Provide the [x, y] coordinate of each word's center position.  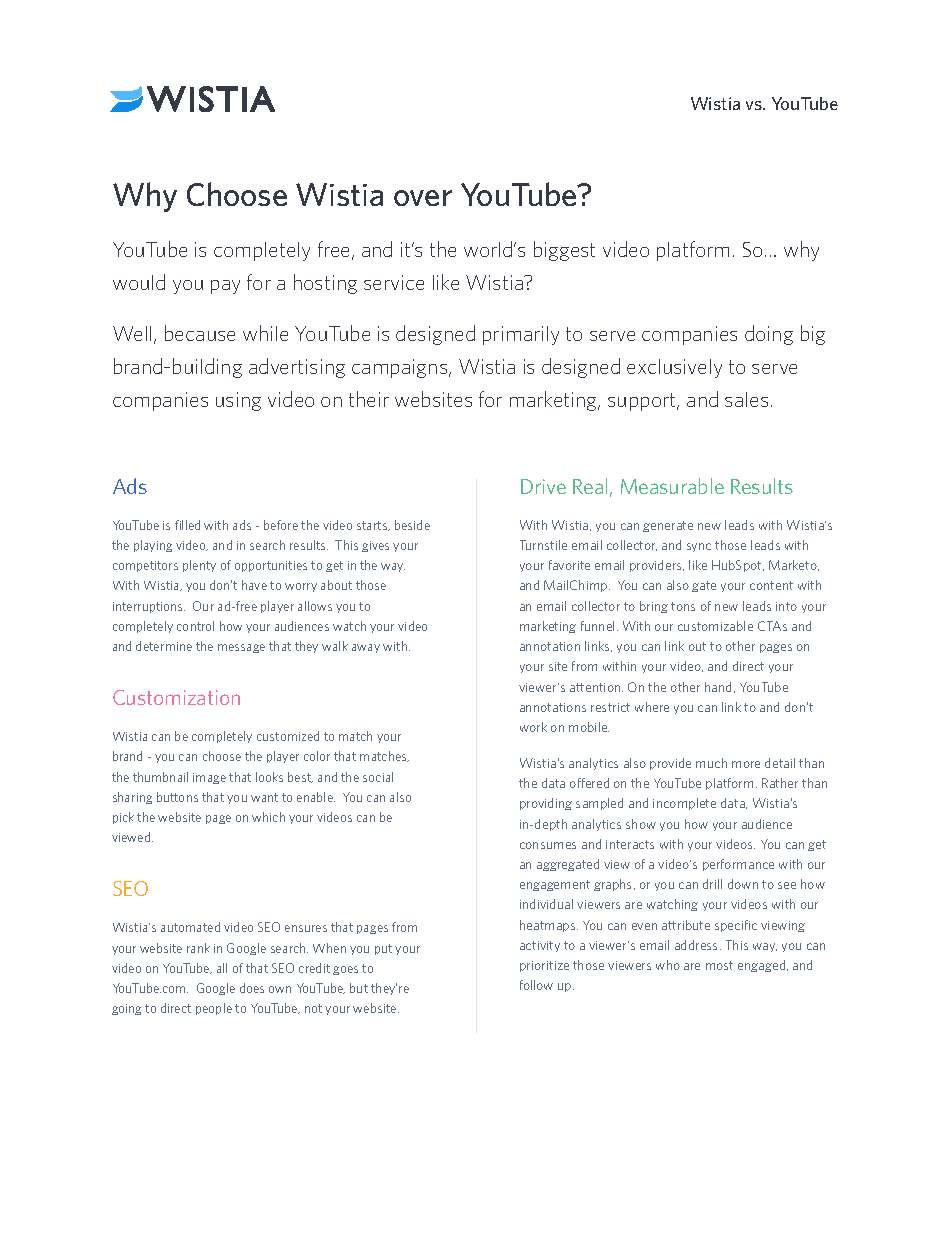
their [369, 399]
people [214, 1009]
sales [746, 399]
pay [225, 287]
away [366, 648]
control [195, 626]
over [423, 198]
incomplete [684, 804]
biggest [564, 251]
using [238, 401]
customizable [715, 626]
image [209, 778]
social [378, 777]
